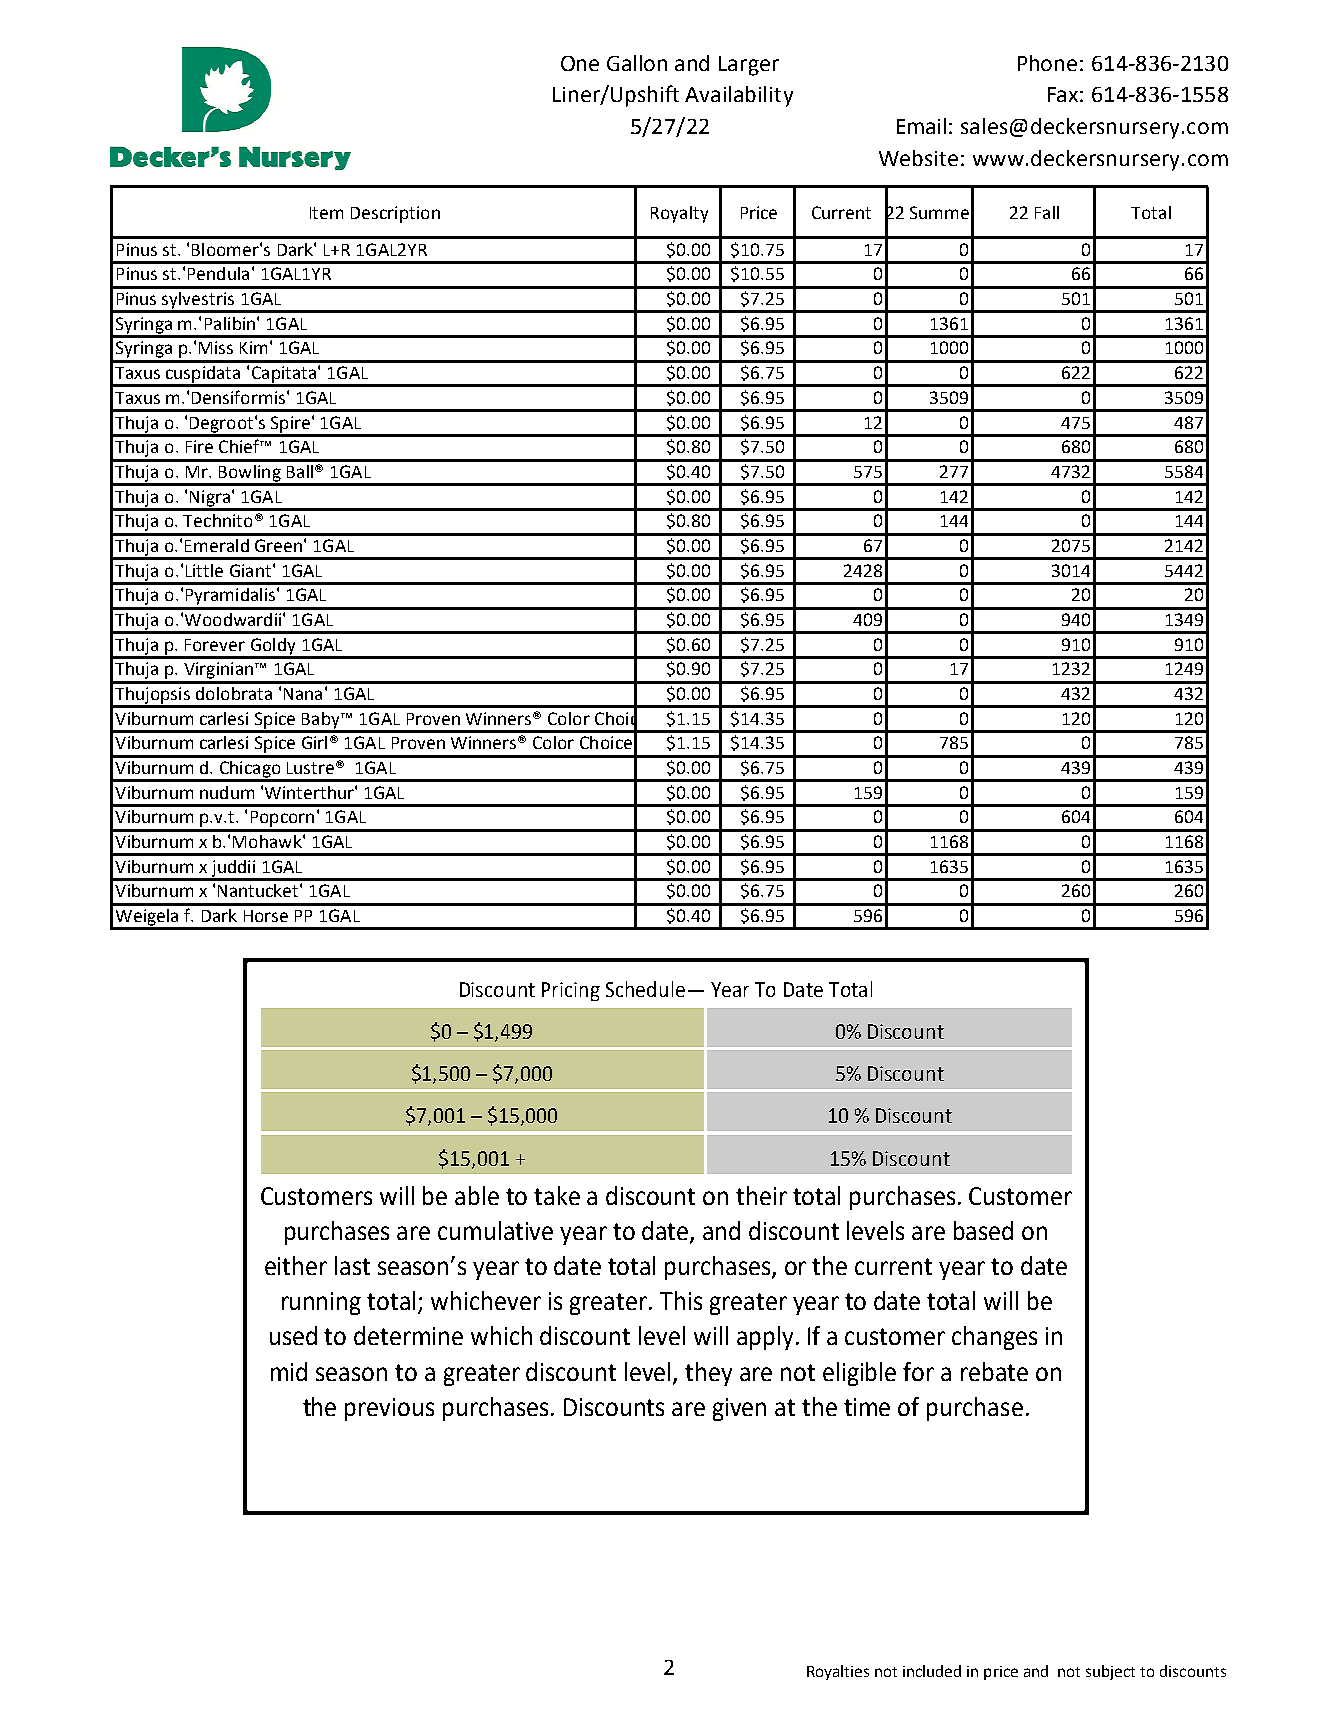  I want to click on Item, so click(326, 213).
